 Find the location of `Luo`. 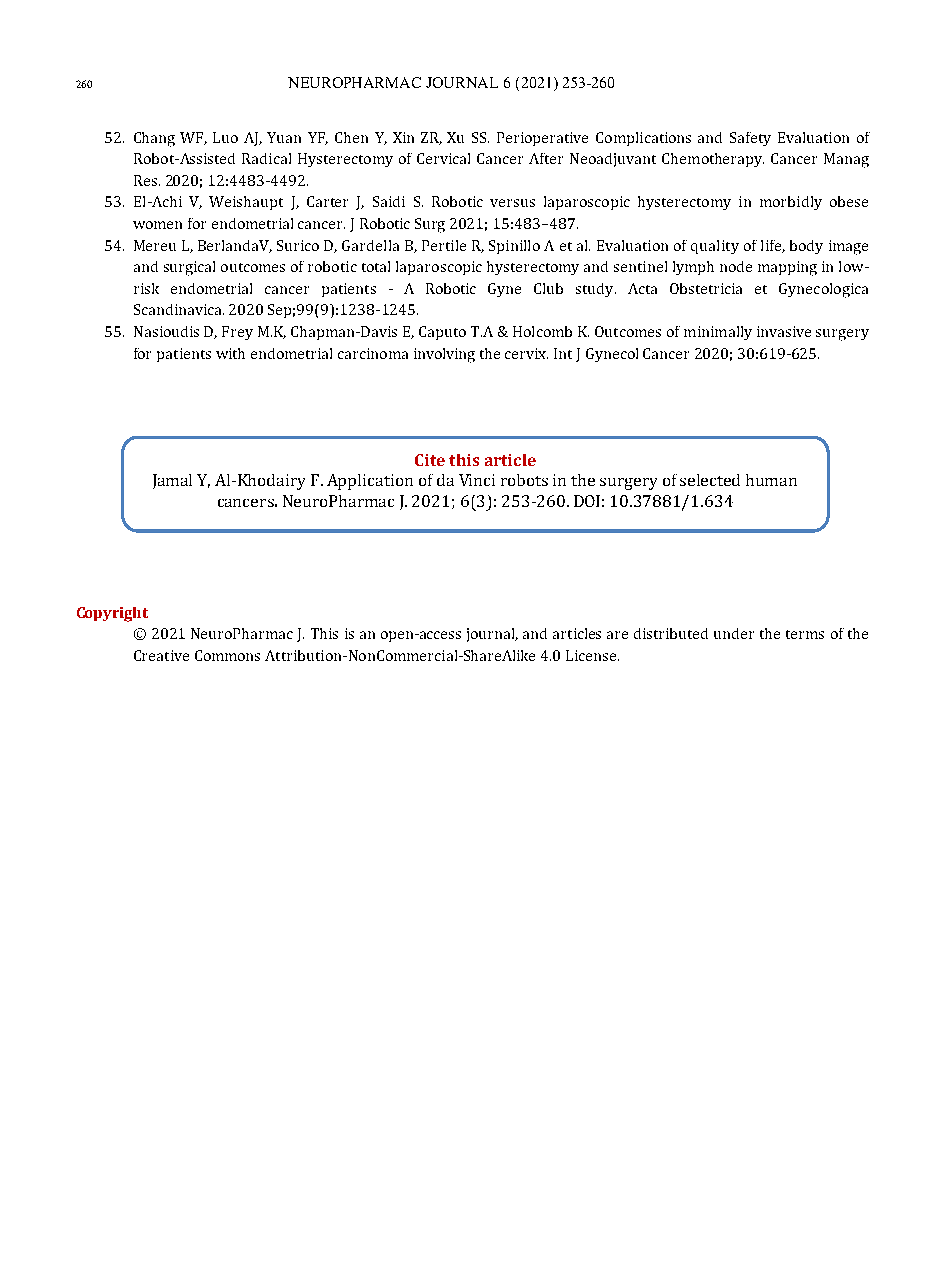

Luo is located at coordinates (225, 137).
